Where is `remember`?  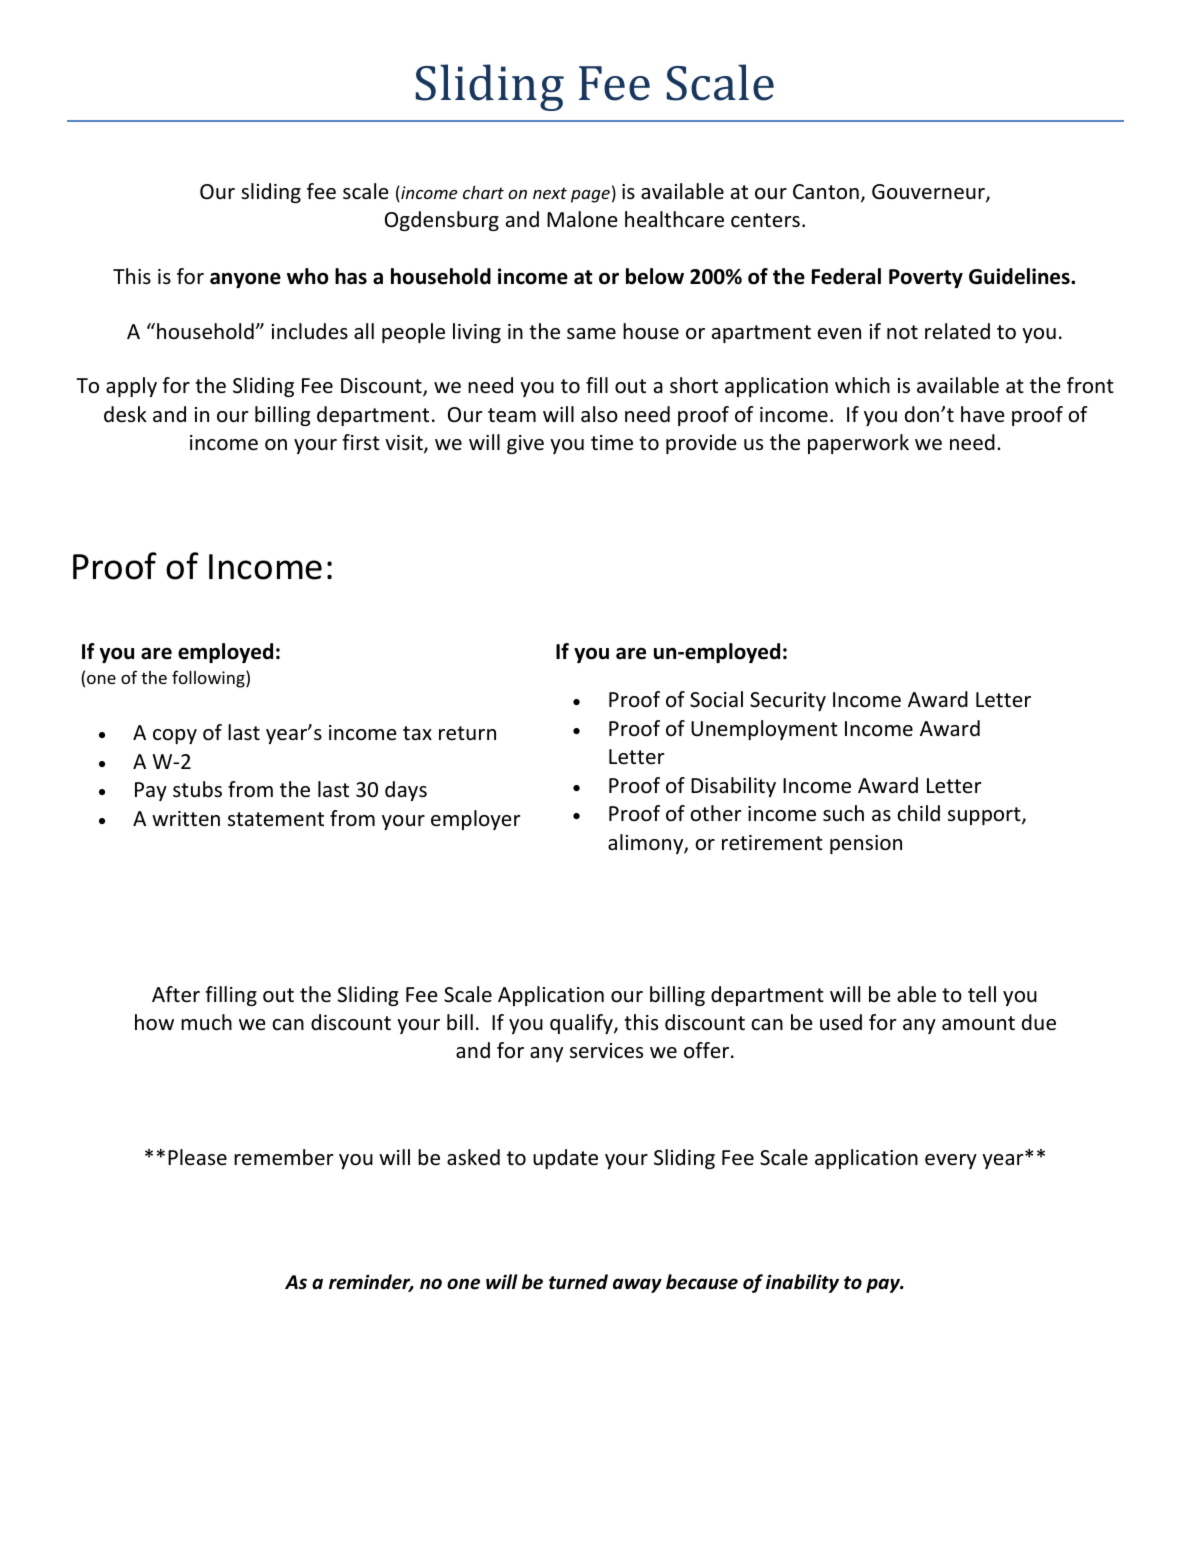 remember is located at coordinates (284, 1157).
